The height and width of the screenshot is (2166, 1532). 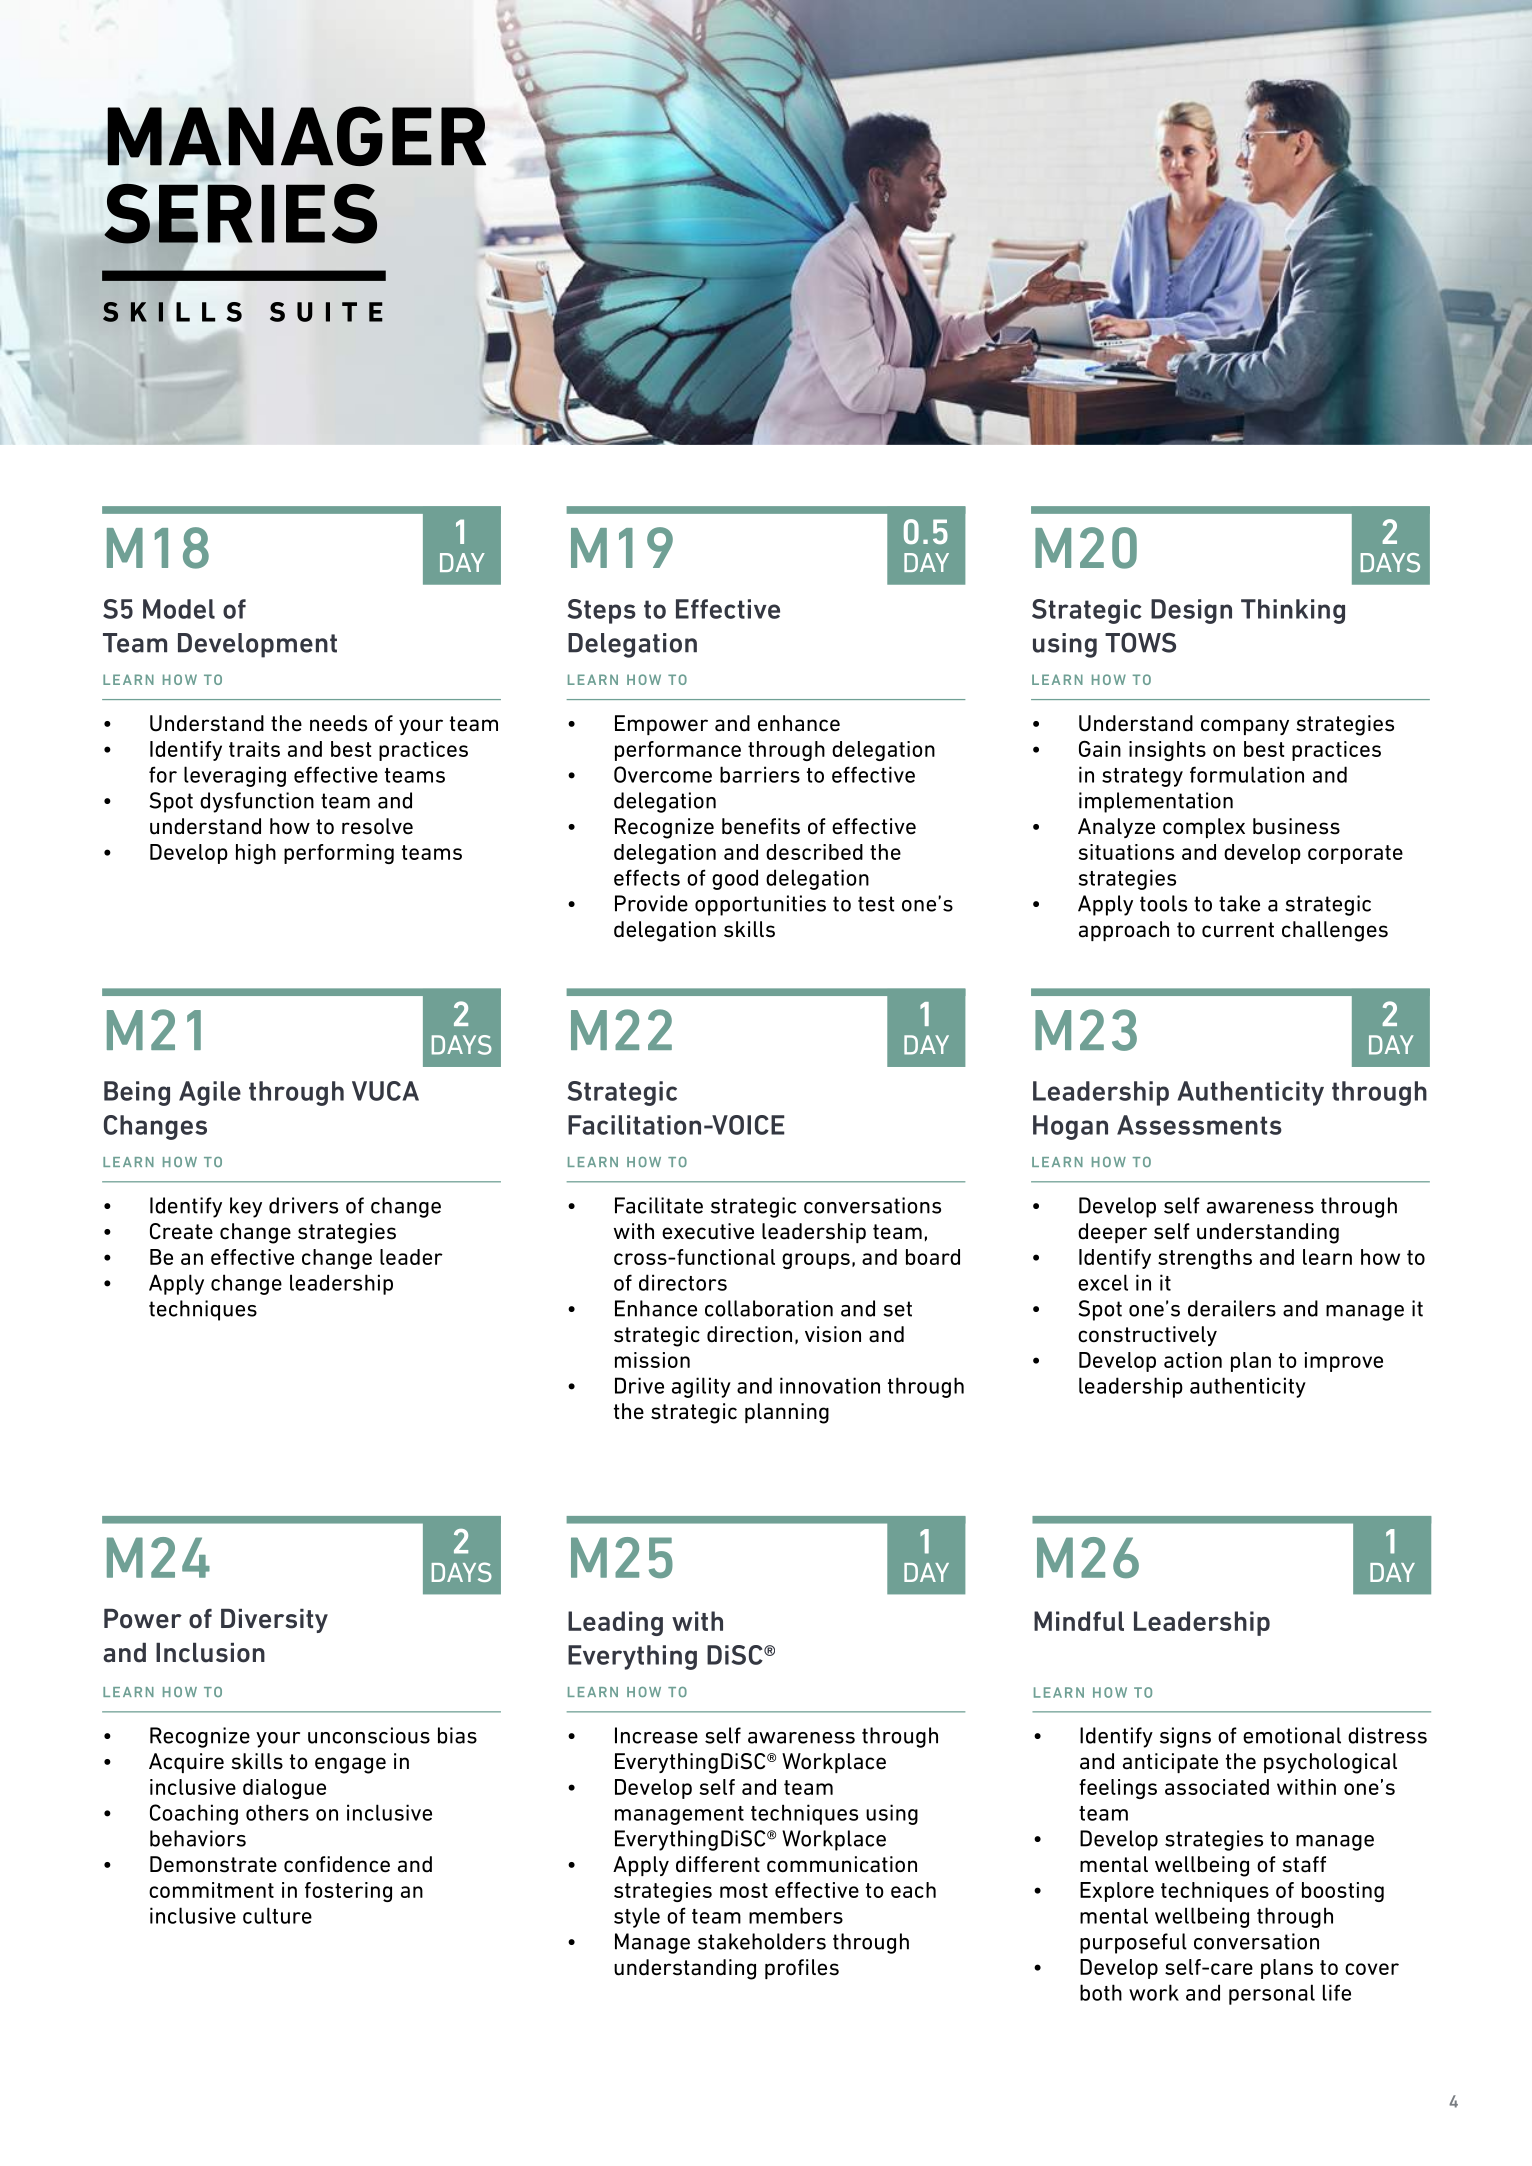 What do you see at coordinates (1199, 1125) in the screenshot?
I see `Assessments` at bounding box center [1199, 1125].
